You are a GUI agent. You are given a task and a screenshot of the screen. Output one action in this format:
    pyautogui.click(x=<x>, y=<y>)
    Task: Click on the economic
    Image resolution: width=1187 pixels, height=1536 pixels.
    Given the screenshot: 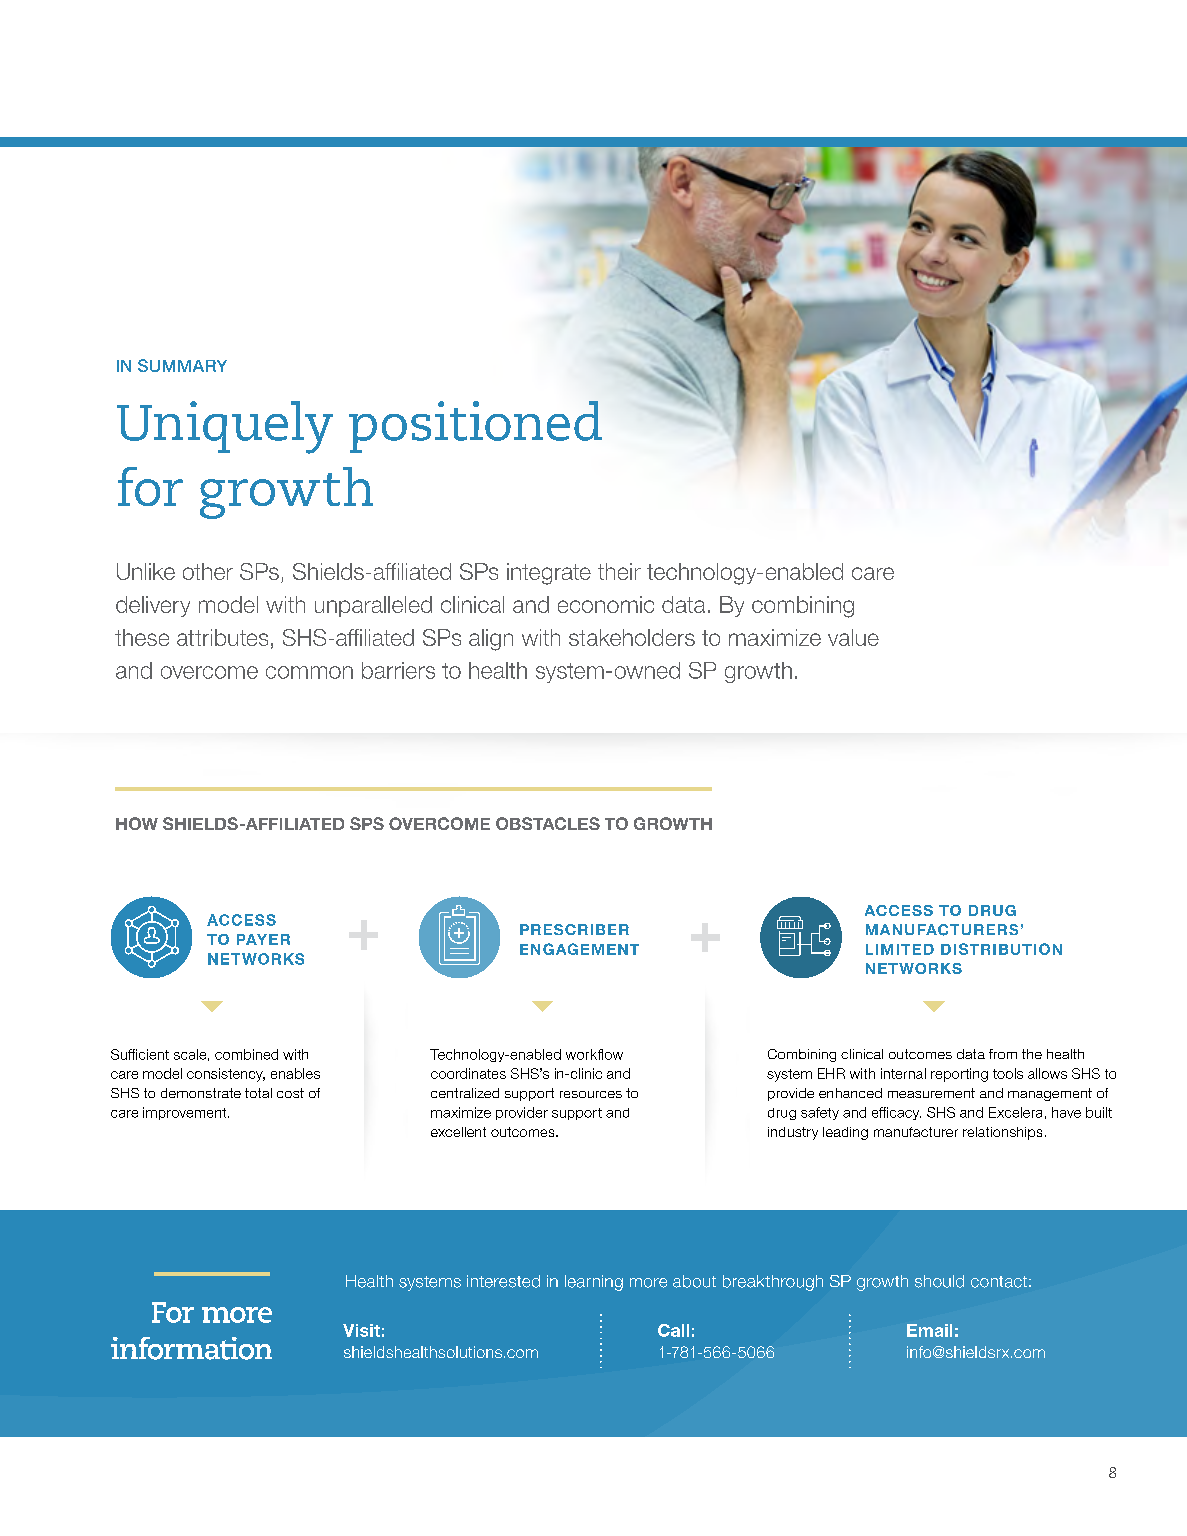 What is the action you would take?
    pyautogui.click(x=606, y=604)
